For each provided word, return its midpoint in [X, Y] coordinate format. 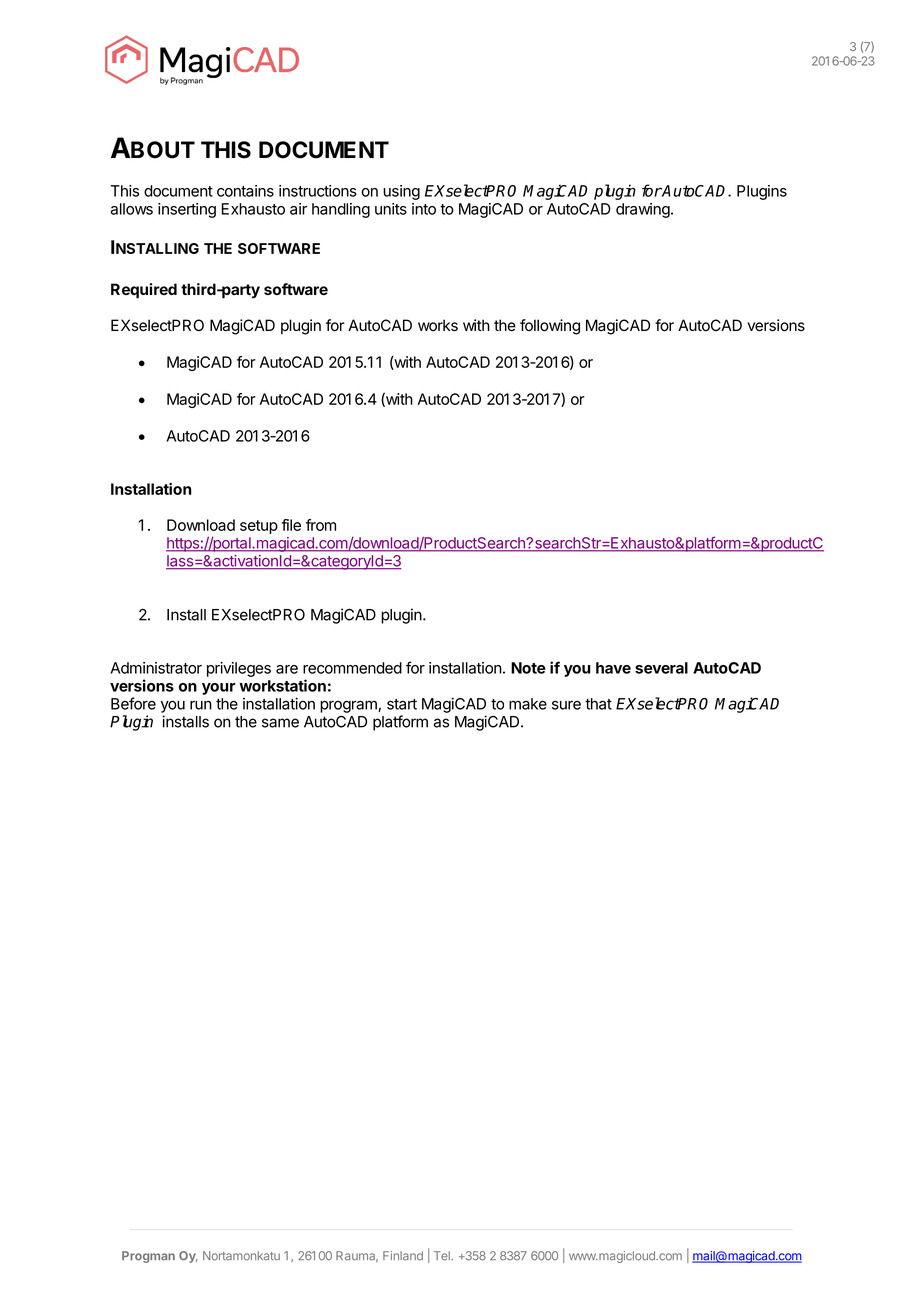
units [391, 209]
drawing [643, 210]
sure [566, 705]
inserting [187, 210]
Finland [403, 1256]
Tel [443, 1256]
